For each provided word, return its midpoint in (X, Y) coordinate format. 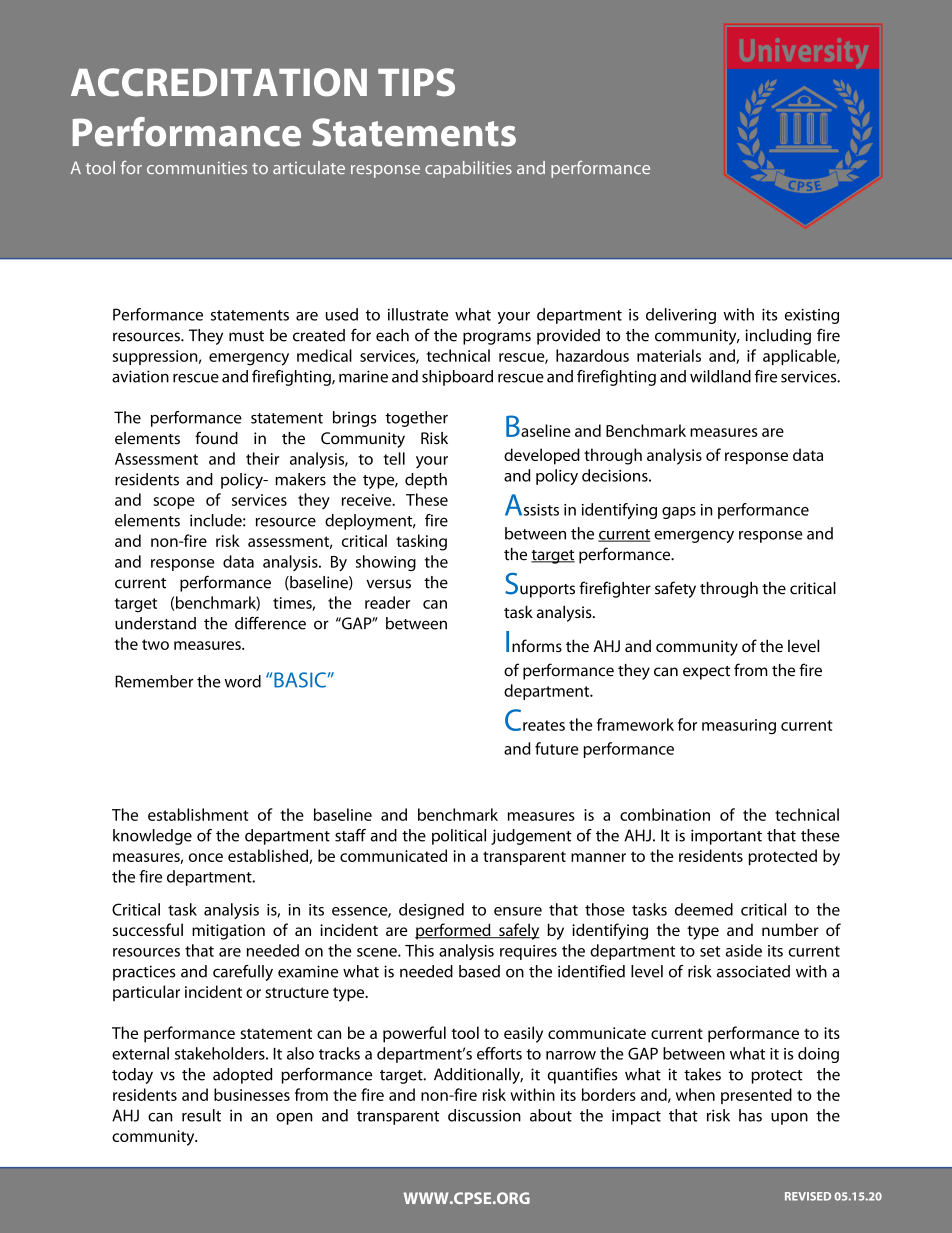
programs (497, 338)
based (479, 971)
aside (744, 950)
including (778, 337)
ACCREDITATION (219, 82)
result (201, 1115)
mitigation (228, 932)
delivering (681, 316)
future (557, 748)
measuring (739, 727)
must (246, 336)
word (243, 681)
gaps (679, 513)
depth (426, 481)
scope (174, 503)
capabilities (468, 169)
